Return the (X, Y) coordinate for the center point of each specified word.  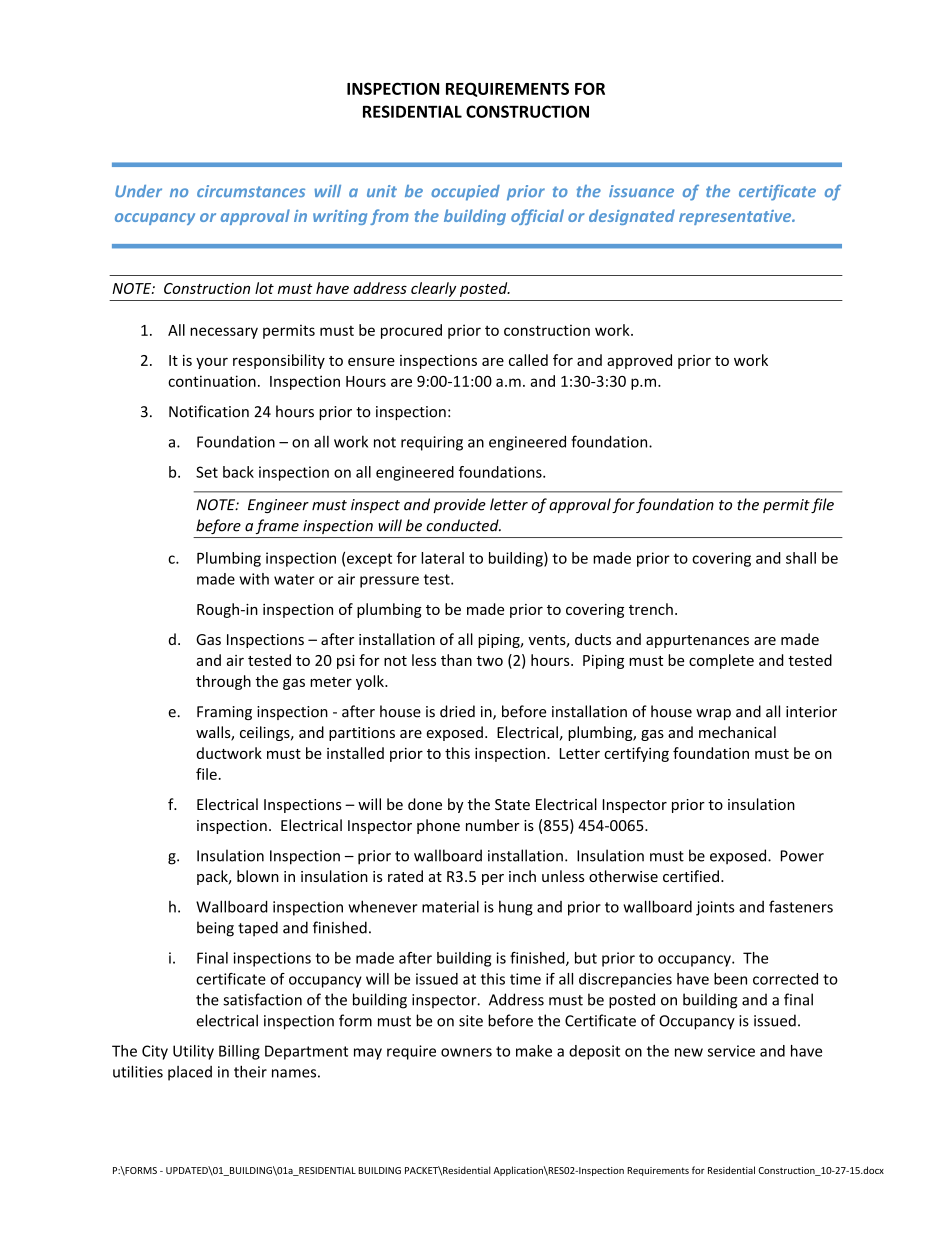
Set (207, 472)
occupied (465, 193)
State (512, 804)
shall (801, 558)
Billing (239, 1052)
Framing (224, 713)
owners (466, 1052)
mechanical (737, 732)
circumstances (251, 191)
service (731, 1051)
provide (459, 505)
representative (736, 217)
